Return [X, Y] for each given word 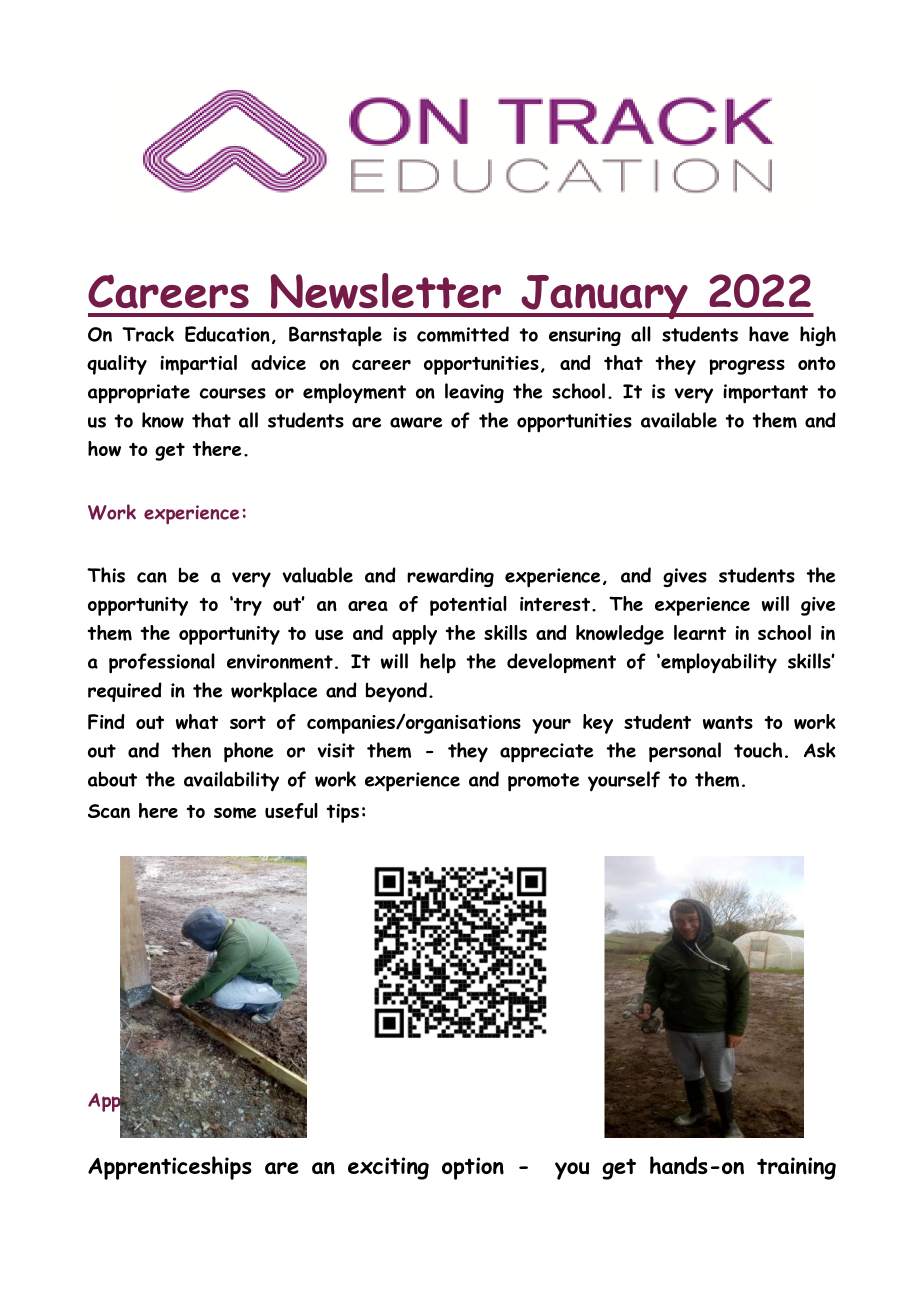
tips [343, 813]
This [106, 575]
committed [463, 334]
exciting [388, 1168]
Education [227, 334]
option [473, 1168]
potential [468, 606]
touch [758, 750]
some [235, 813]
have [769, 334]
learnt [700, 632]
